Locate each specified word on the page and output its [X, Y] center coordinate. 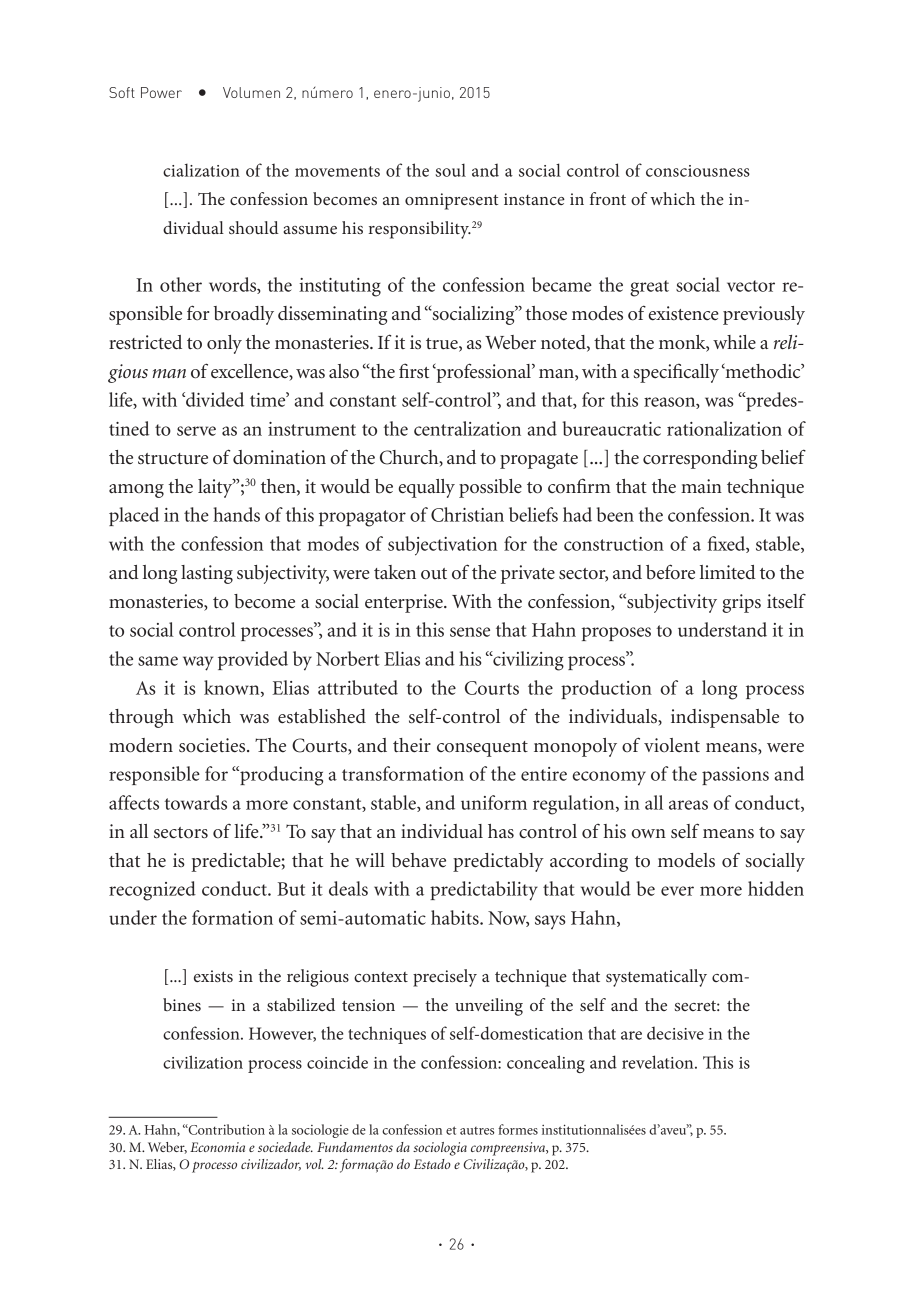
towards [196, 802]
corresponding [700, 459]
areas [688, 805]
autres [477, 1131]
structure [173, 459]
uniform [494, 802]
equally [427, 488]
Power [161, 92]
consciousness [698, 171]
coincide [337, 1062]
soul [450, 170]
